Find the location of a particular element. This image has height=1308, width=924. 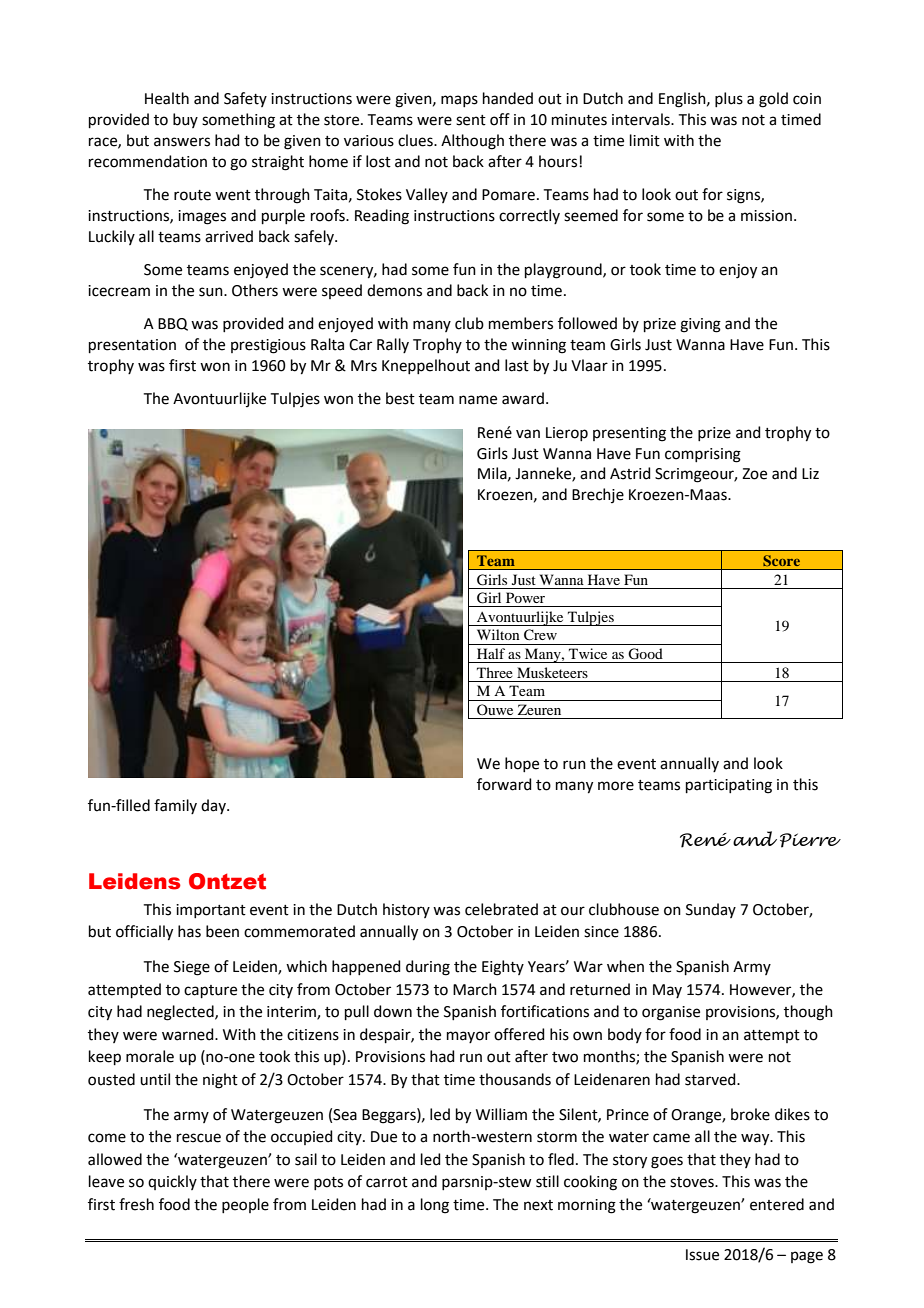

Three is located at coordinates (495, 672).
